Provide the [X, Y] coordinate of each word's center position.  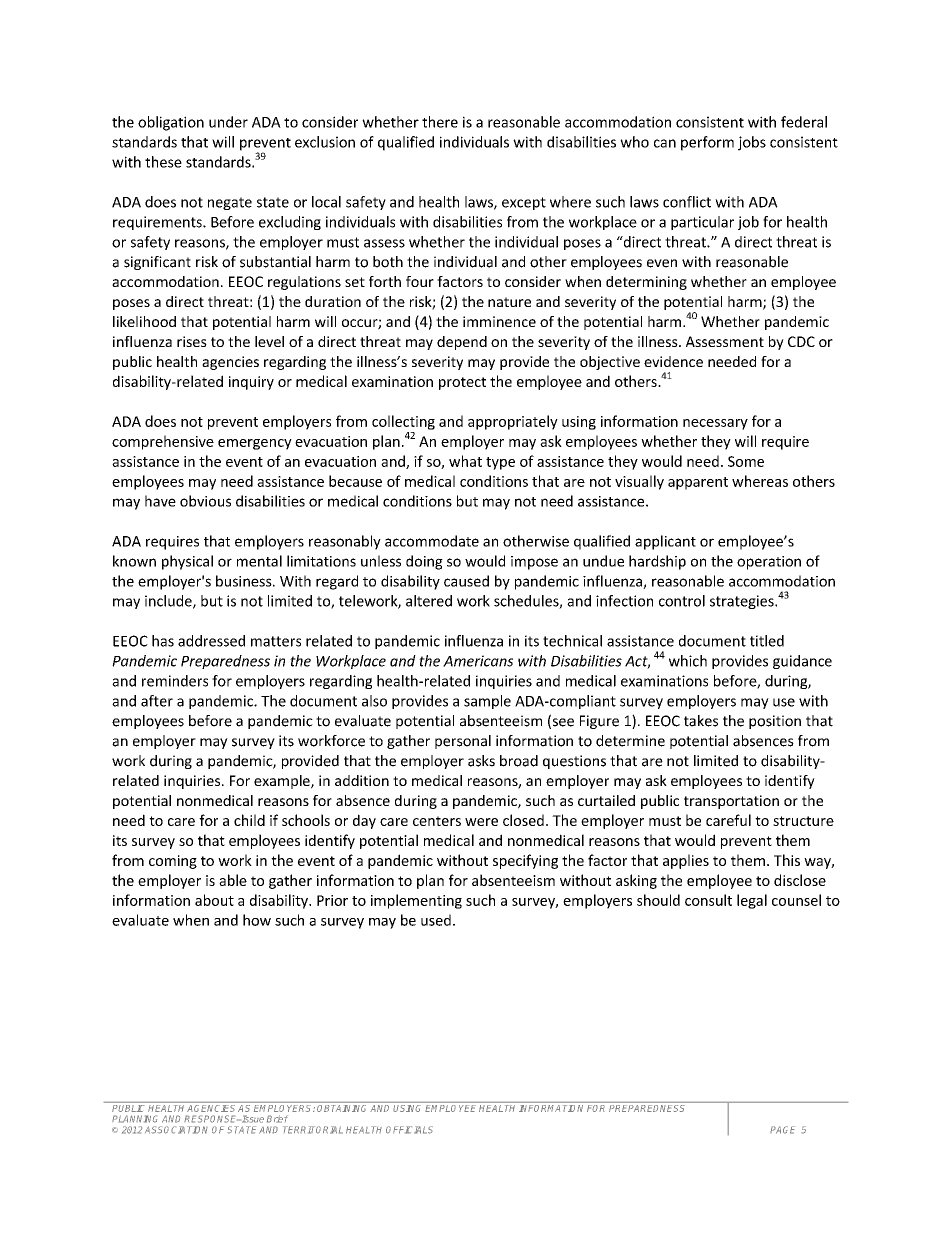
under [228, 122]
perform [707, 143]
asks [481, 761]
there [440, 122]
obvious [205, 501]
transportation [731, 802]
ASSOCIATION [176, 1130]
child [249, 820]
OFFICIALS [409, 1130]
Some [746, 461]
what [465, 461]
